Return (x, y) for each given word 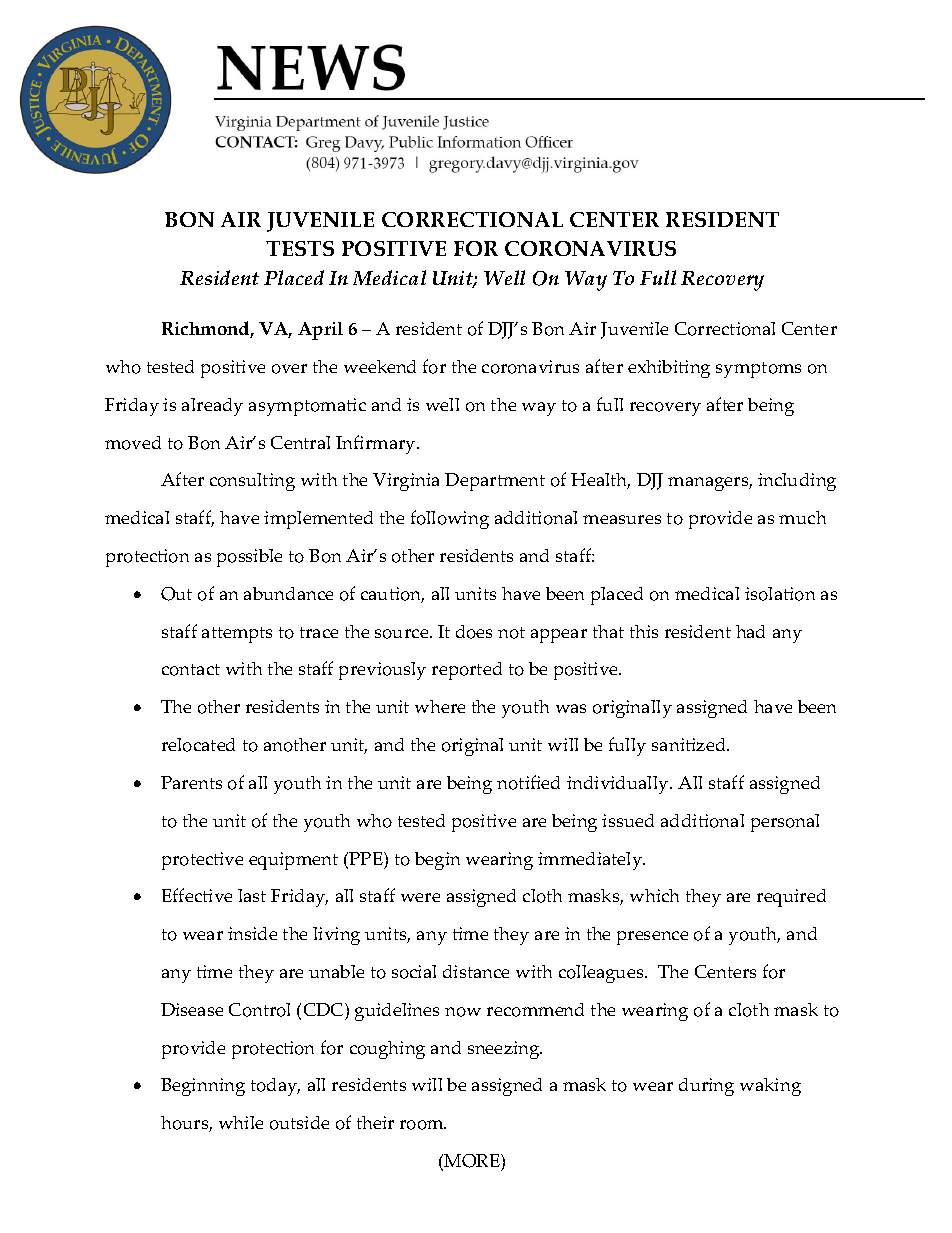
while (241, 1122)
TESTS (300, 248)
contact (191, 670)
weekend (380, 366)
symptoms (758, 370)
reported (467, 671)
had (750, 631)
